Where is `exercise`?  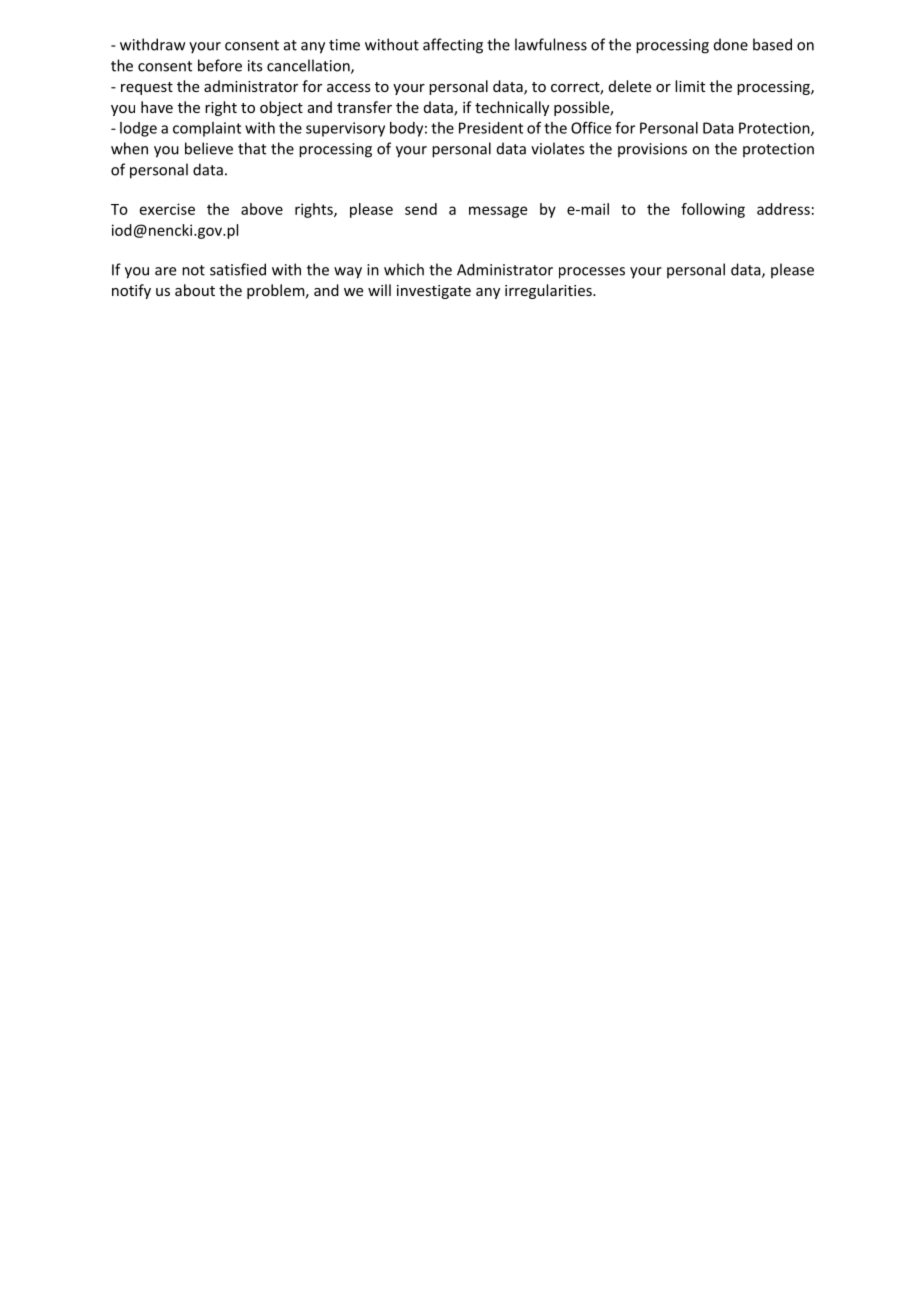 exercise is located at coordinates (167, 209).
